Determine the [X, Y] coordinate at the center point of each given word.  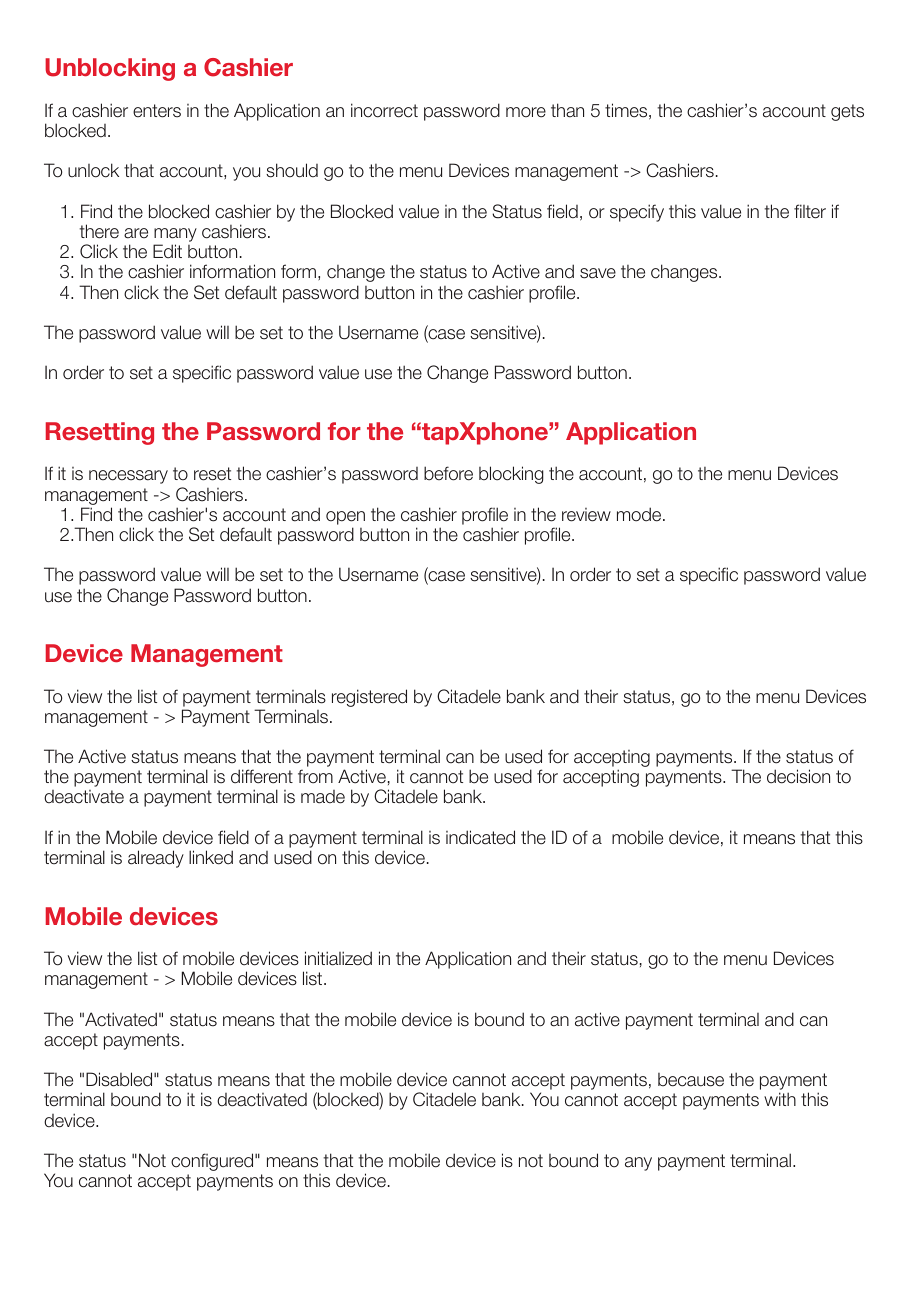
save [598, 273]
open [345, 518]
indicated [480, 837]
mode [639, 514]
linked [211, 857]
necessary [128, 477]
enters [157, 111]
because [691, 1080]
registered [369, 698]
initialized [338, 958]
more [526, 112]
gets [847, 112]
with [780, 1099]
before [448, 473]
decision [798, 776]
